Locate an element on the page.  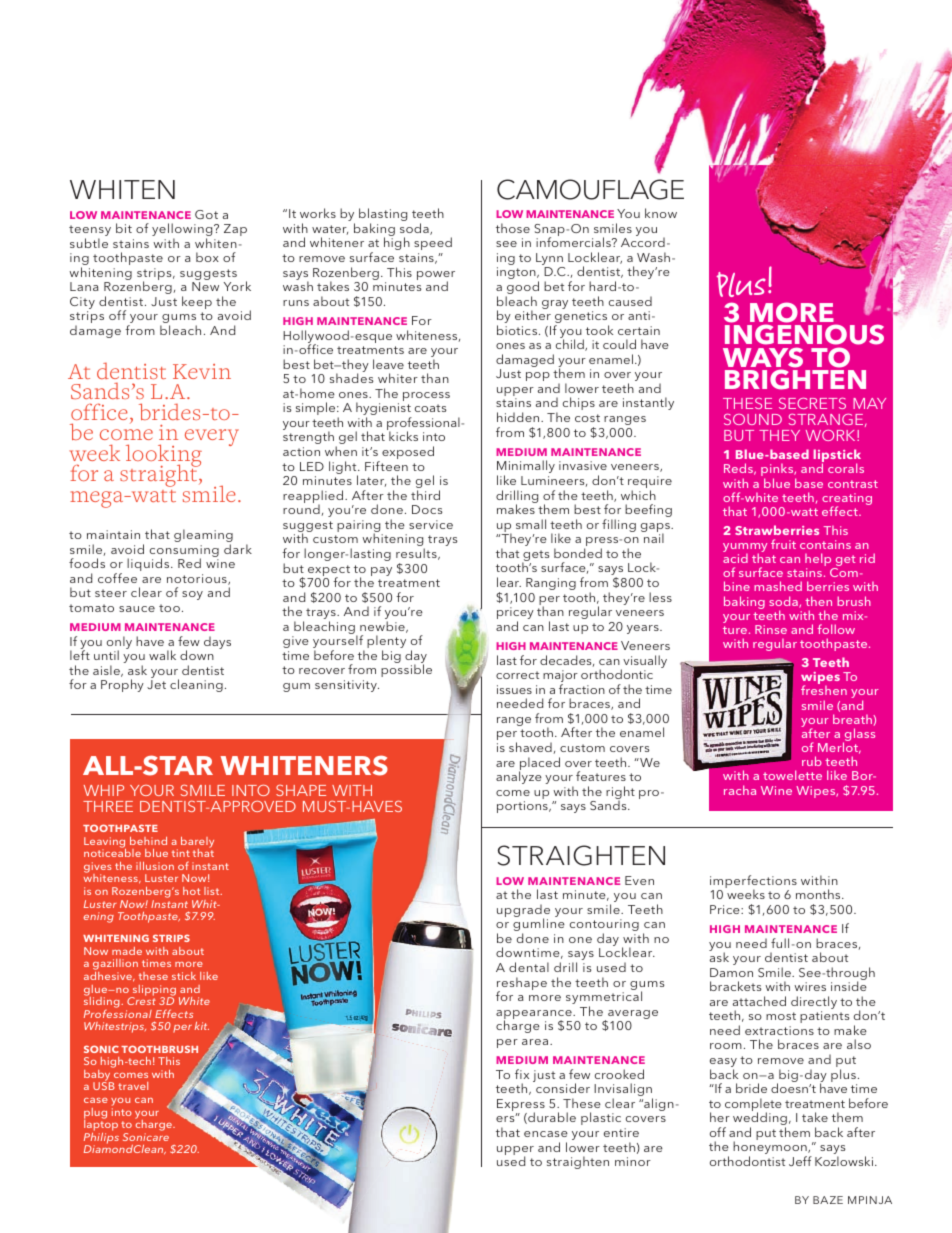
WHIP is located at coordinates (104, 790).
